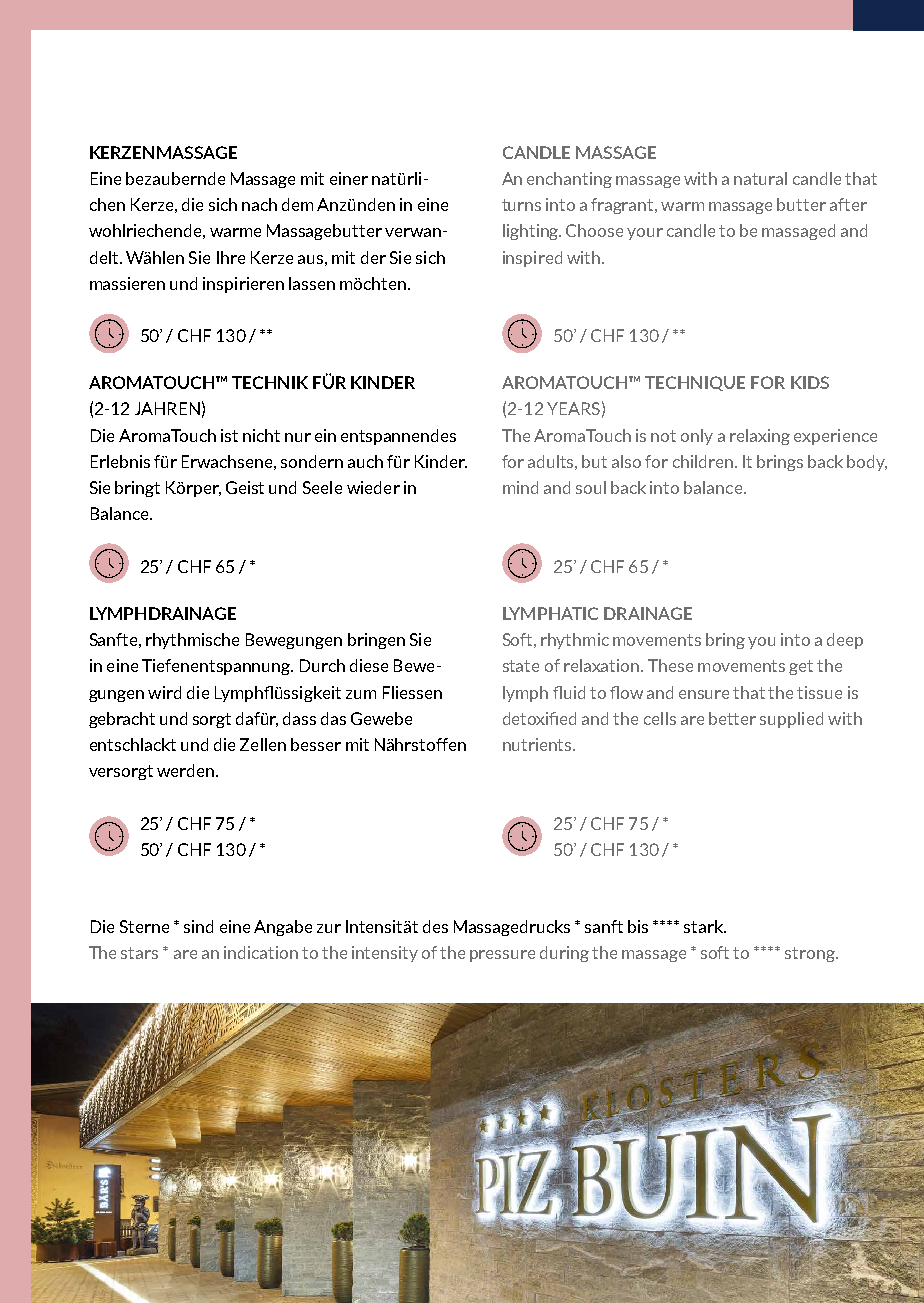  I want to click on Geist, so click(245, 487).
